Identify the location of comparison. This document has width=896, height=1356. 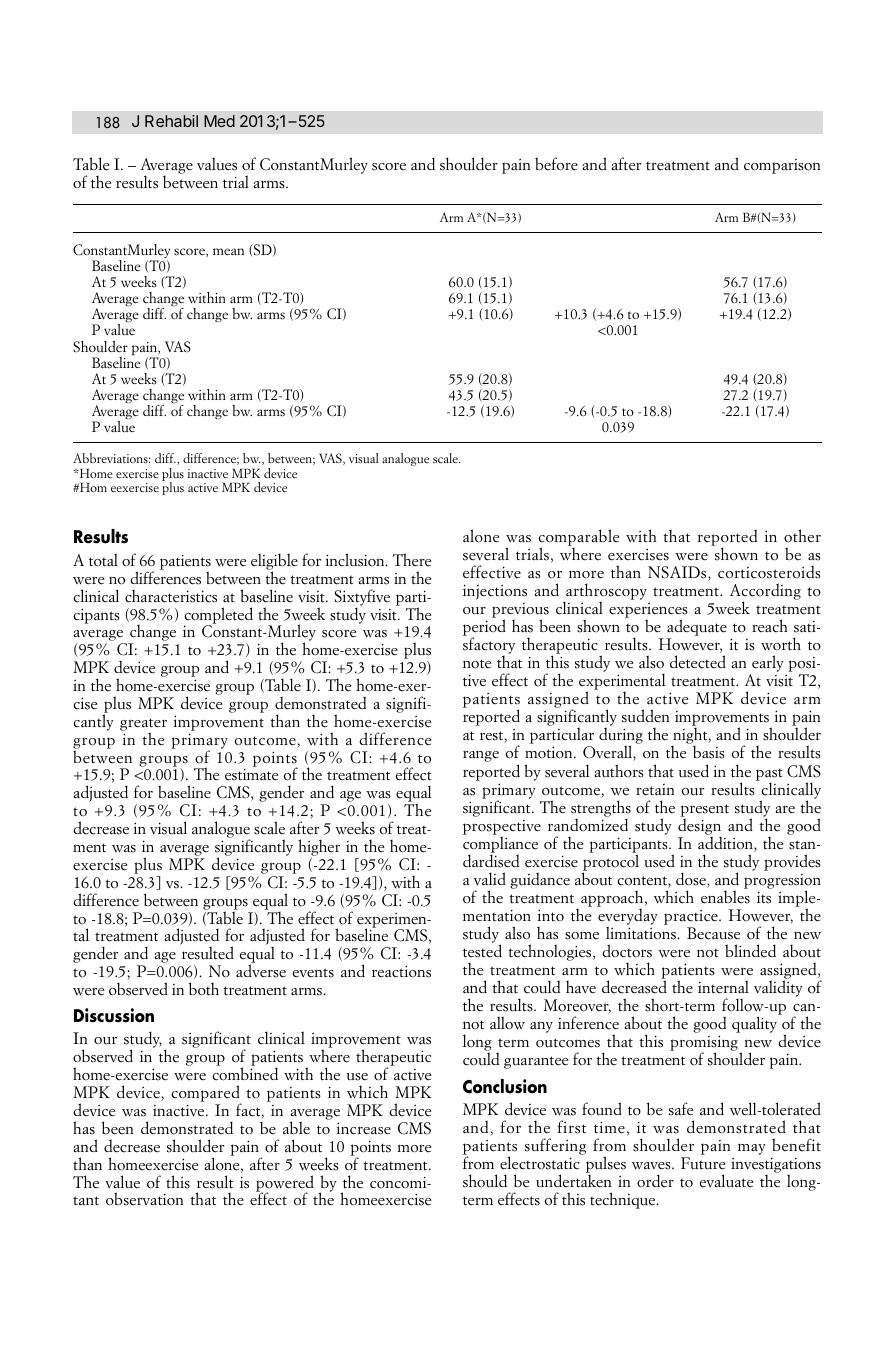
(782, 166).
